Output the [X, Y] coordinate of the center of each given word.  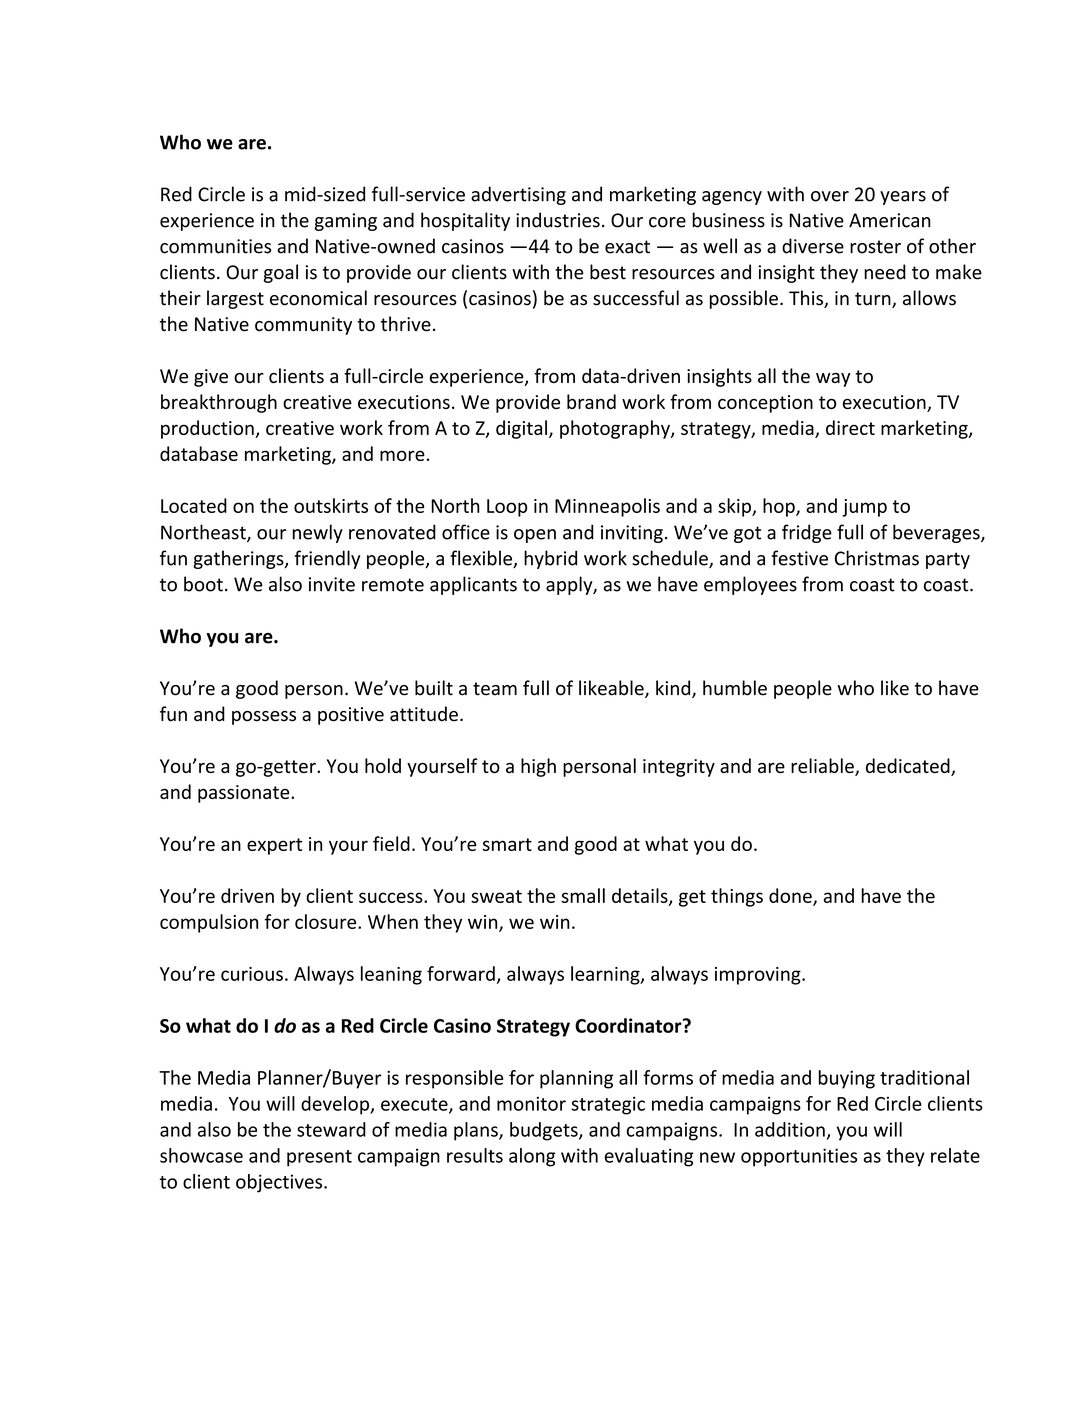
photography [616, 429]
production [208, 429]
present [319, 1158]
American [889, 220]
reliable [823, 767]
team [495, 689]
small [583, 895]
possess [264, 718]
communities [215, 246]
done [791, 896]
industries [558, 220]
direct [850, 427]
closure [327, 921]
